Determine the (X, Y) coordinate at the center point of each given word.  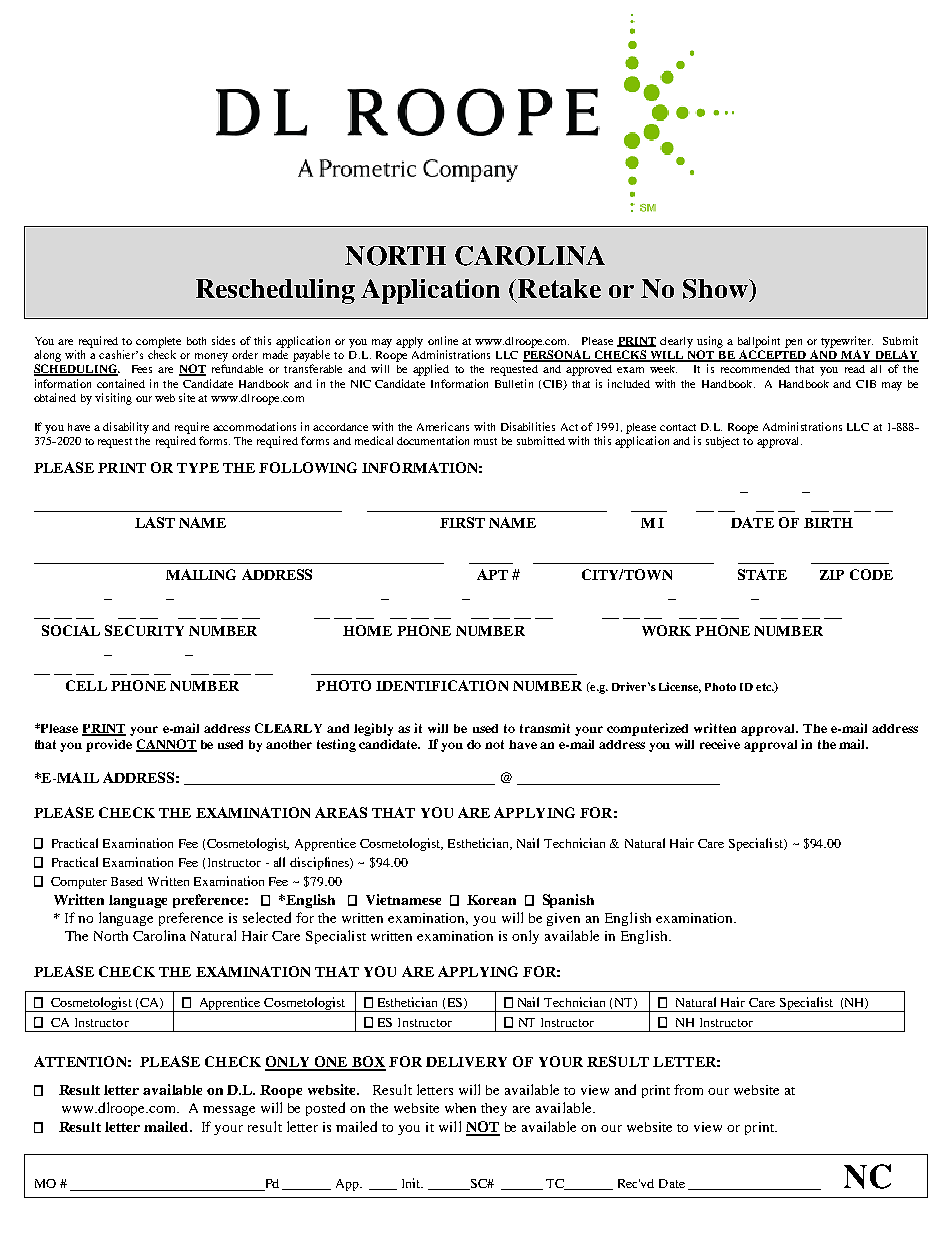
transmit (545, 728)
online (443, 340)
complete (158, 342)
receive (720, 744)
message (229, 1111)
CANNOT (166, 745)
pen (793, 343)
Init (412, 1183)
